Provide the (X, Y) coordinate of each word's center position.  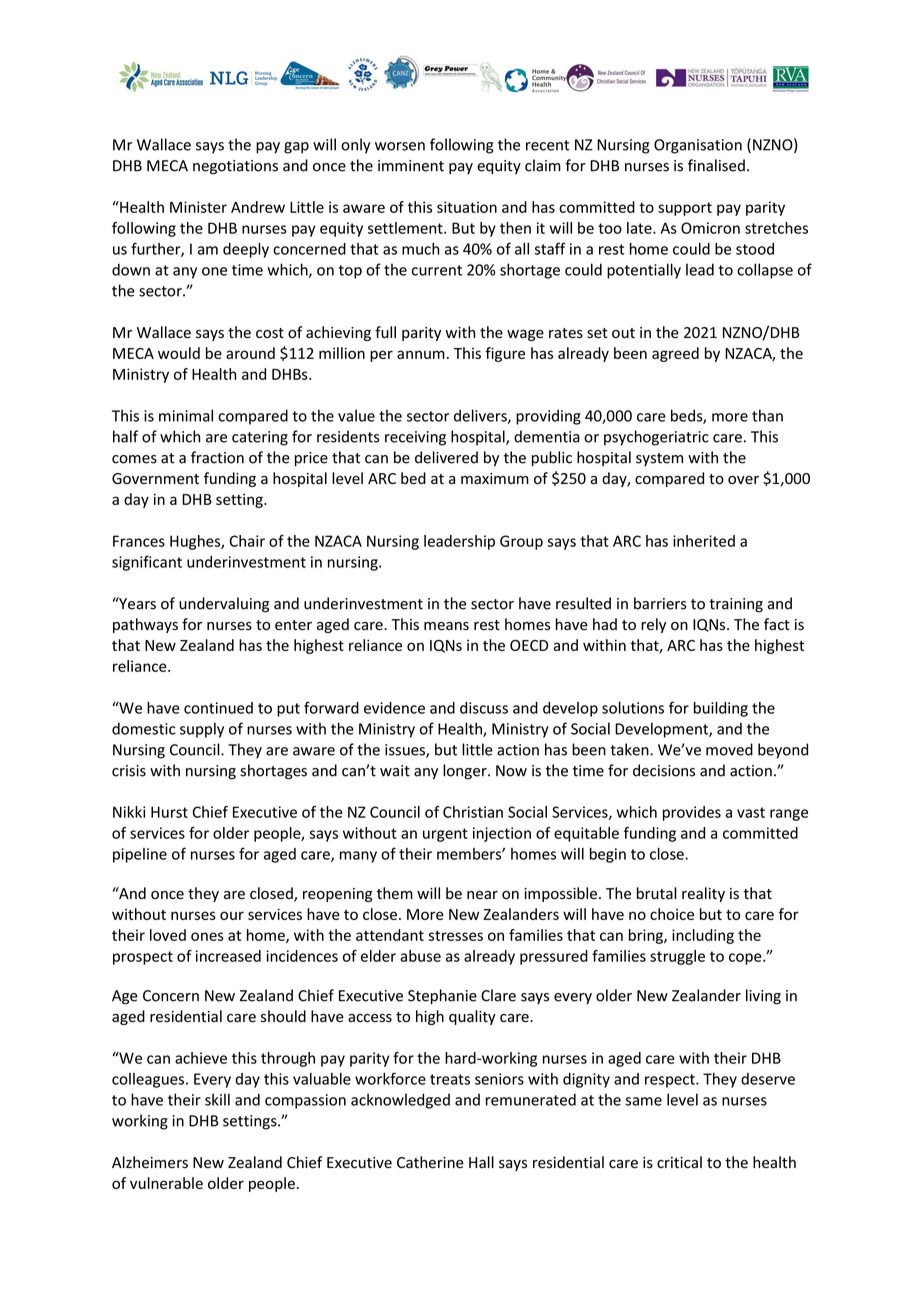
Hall (481, 1162)
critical (679, 1162)
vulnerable (166, 1183)
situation (467, 207)
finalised (716, 165)
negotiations (235, 167)
